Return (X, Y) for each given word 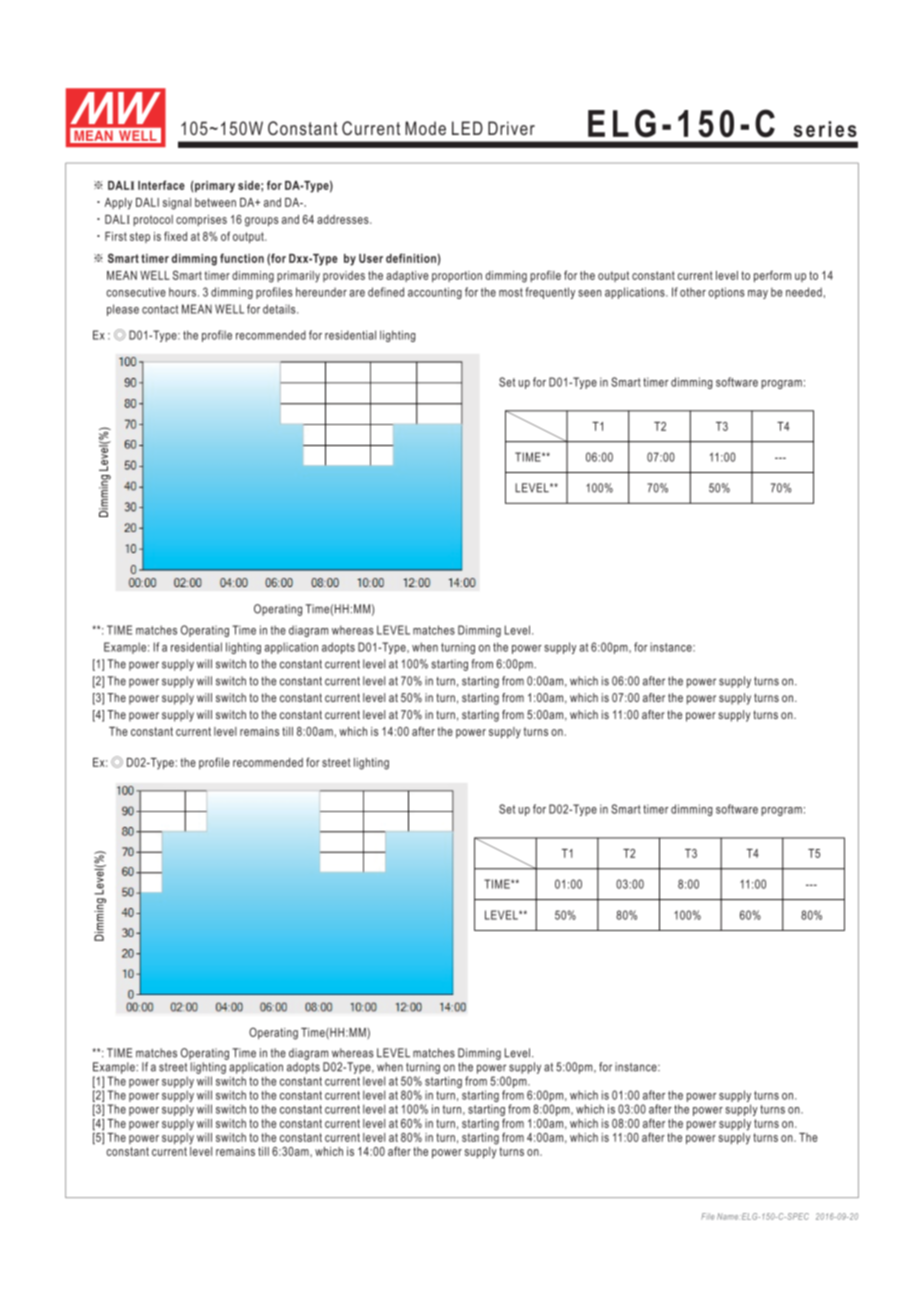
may (758, 294)
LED (467, 128)
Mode (425, 128)
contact (160, 309)
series (825, 129)
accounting (435, 293)
